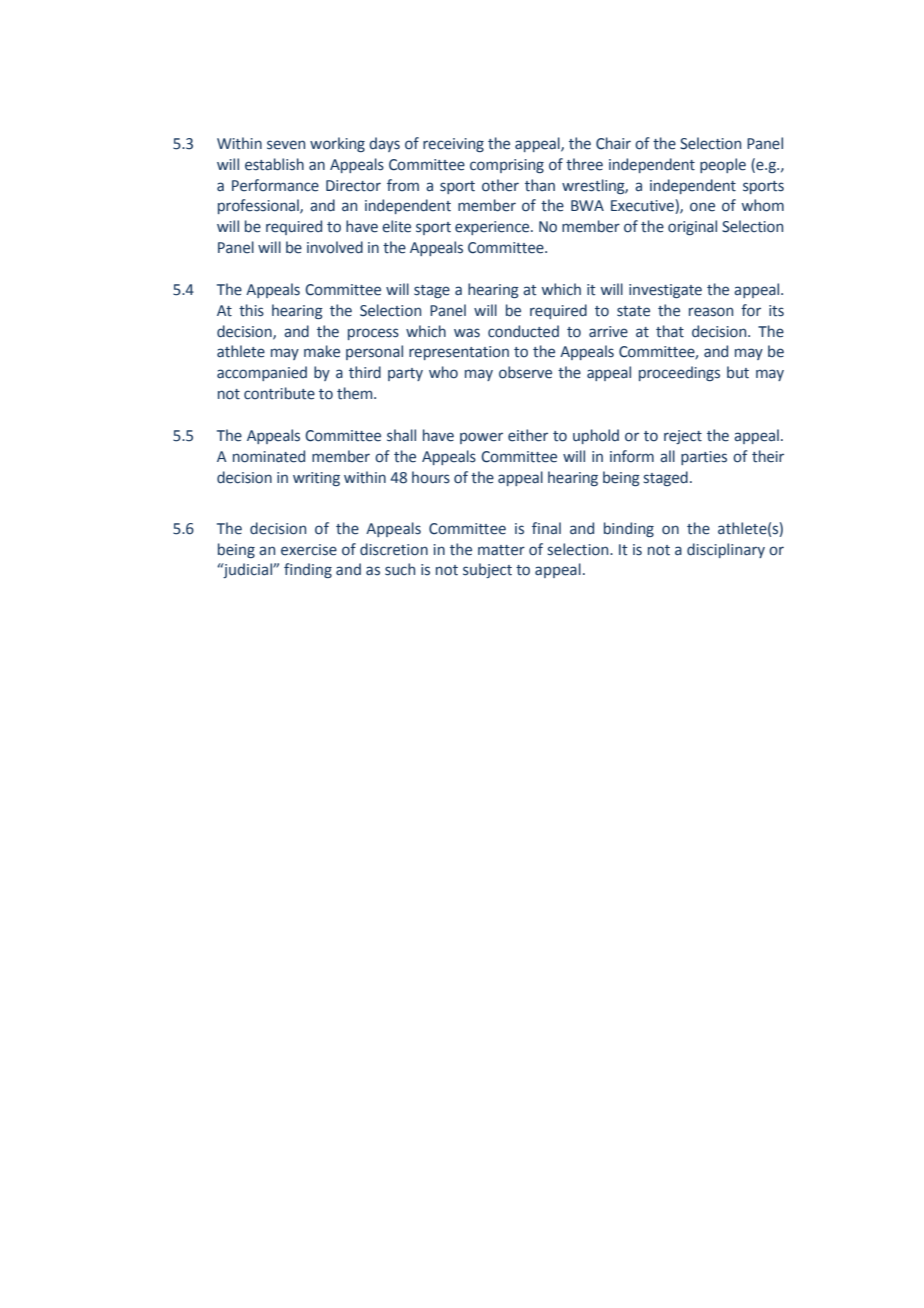 The height and width of the screenshot is (1308, 924). I want to click on disciplinary, so click(726, 550).
